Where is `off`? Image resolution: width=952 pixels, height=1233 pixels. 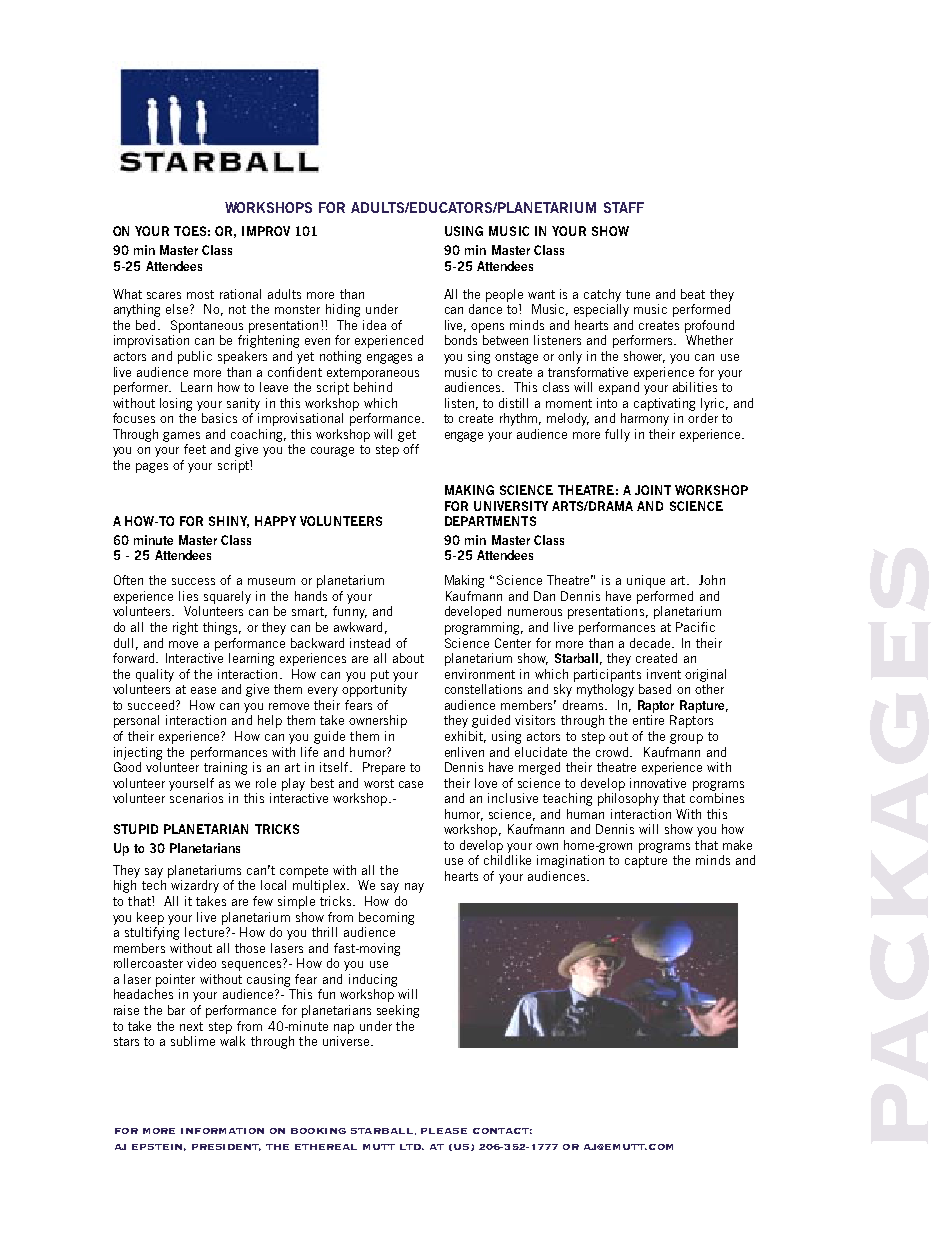 off is located at coordinates (411, 449).
